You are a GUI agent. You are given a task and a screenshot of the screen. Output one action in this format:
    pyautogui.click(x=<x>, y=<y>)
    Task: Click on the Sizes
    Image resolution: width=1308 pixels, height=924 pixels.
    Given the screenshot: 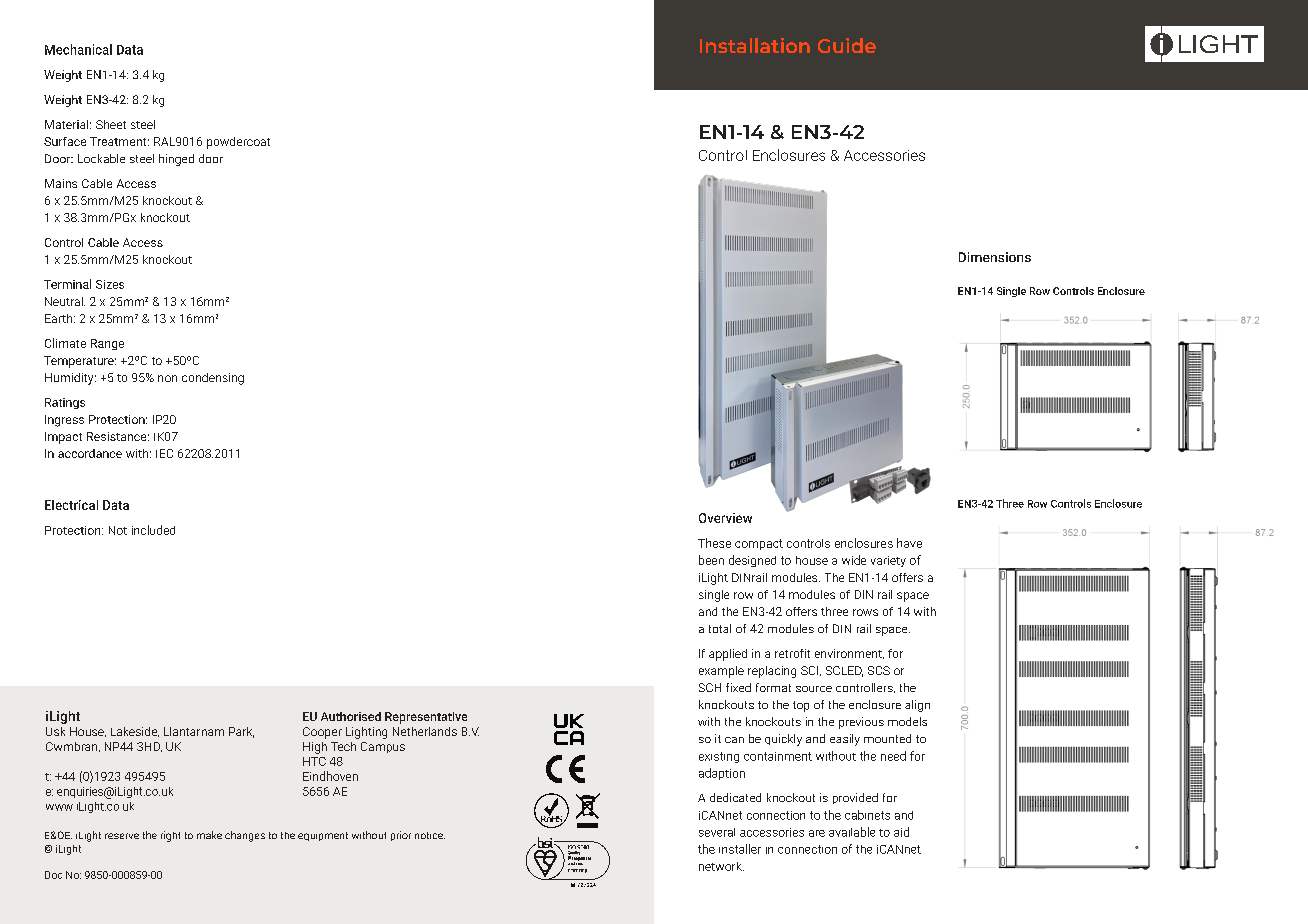 What is the action you would take?
    pyautogui.click(x=110, y=284)
